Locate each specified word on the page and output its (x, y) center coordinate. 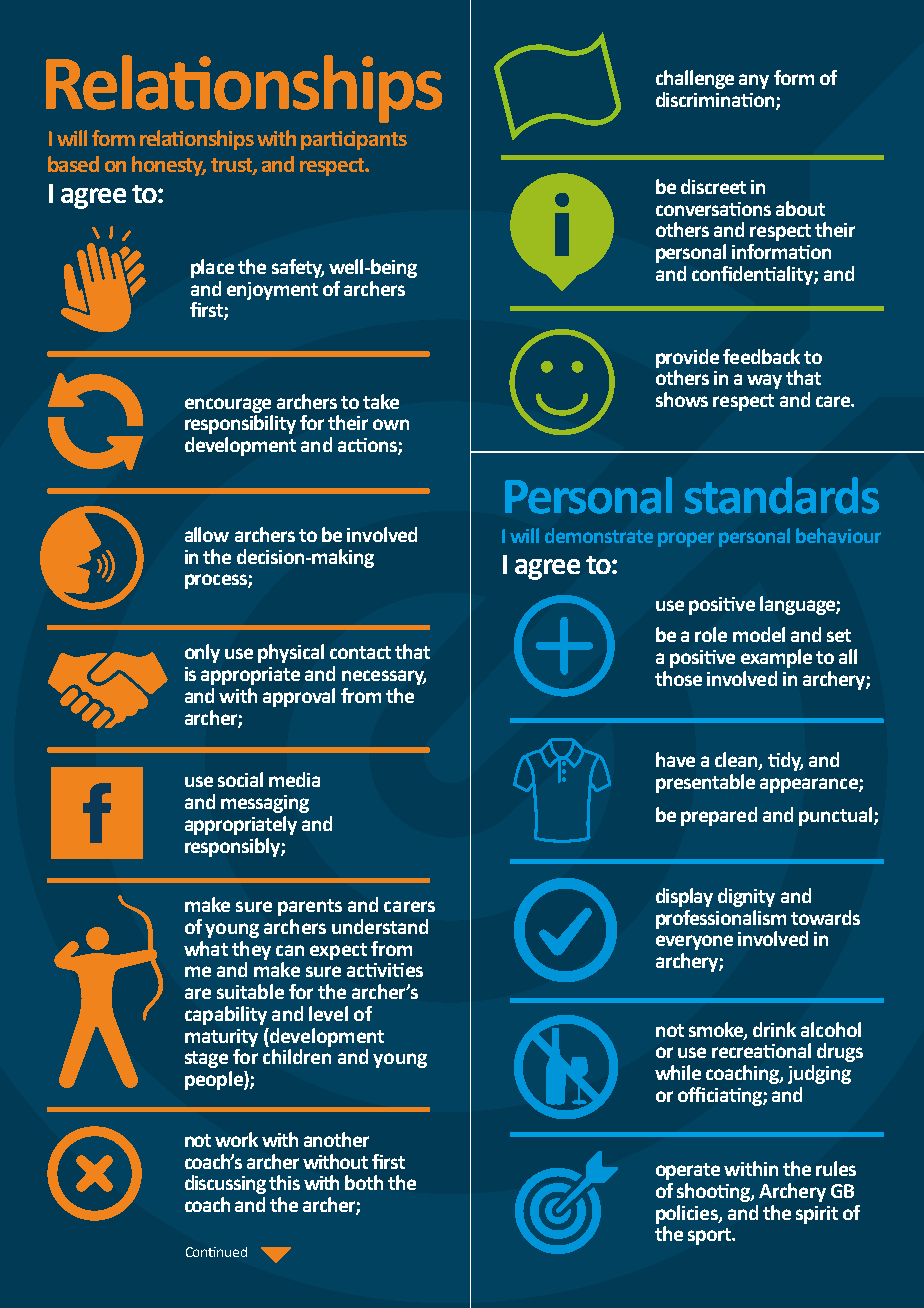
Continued (216, 1252)
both (364, 1182)
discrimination (716, 101)
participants (354, 140)
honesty (169, 166)
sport (711, 1236)
